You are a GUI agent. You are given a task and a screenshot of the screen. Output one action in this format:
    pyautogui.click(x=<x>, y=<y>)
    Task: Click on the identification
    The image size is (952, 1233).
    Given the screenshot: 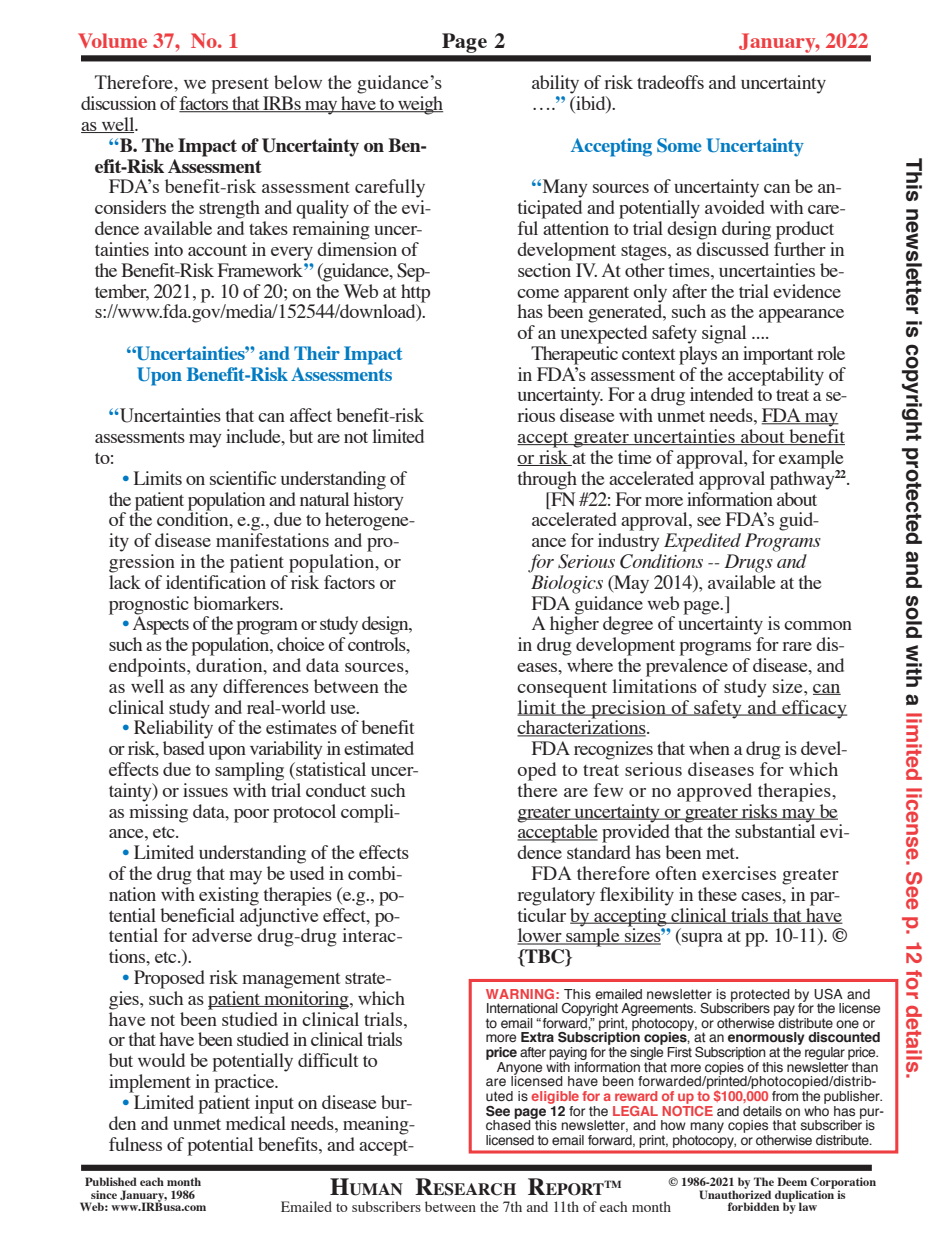 What is the action you would take?
    pyautogui.click(x=216, y=582)
